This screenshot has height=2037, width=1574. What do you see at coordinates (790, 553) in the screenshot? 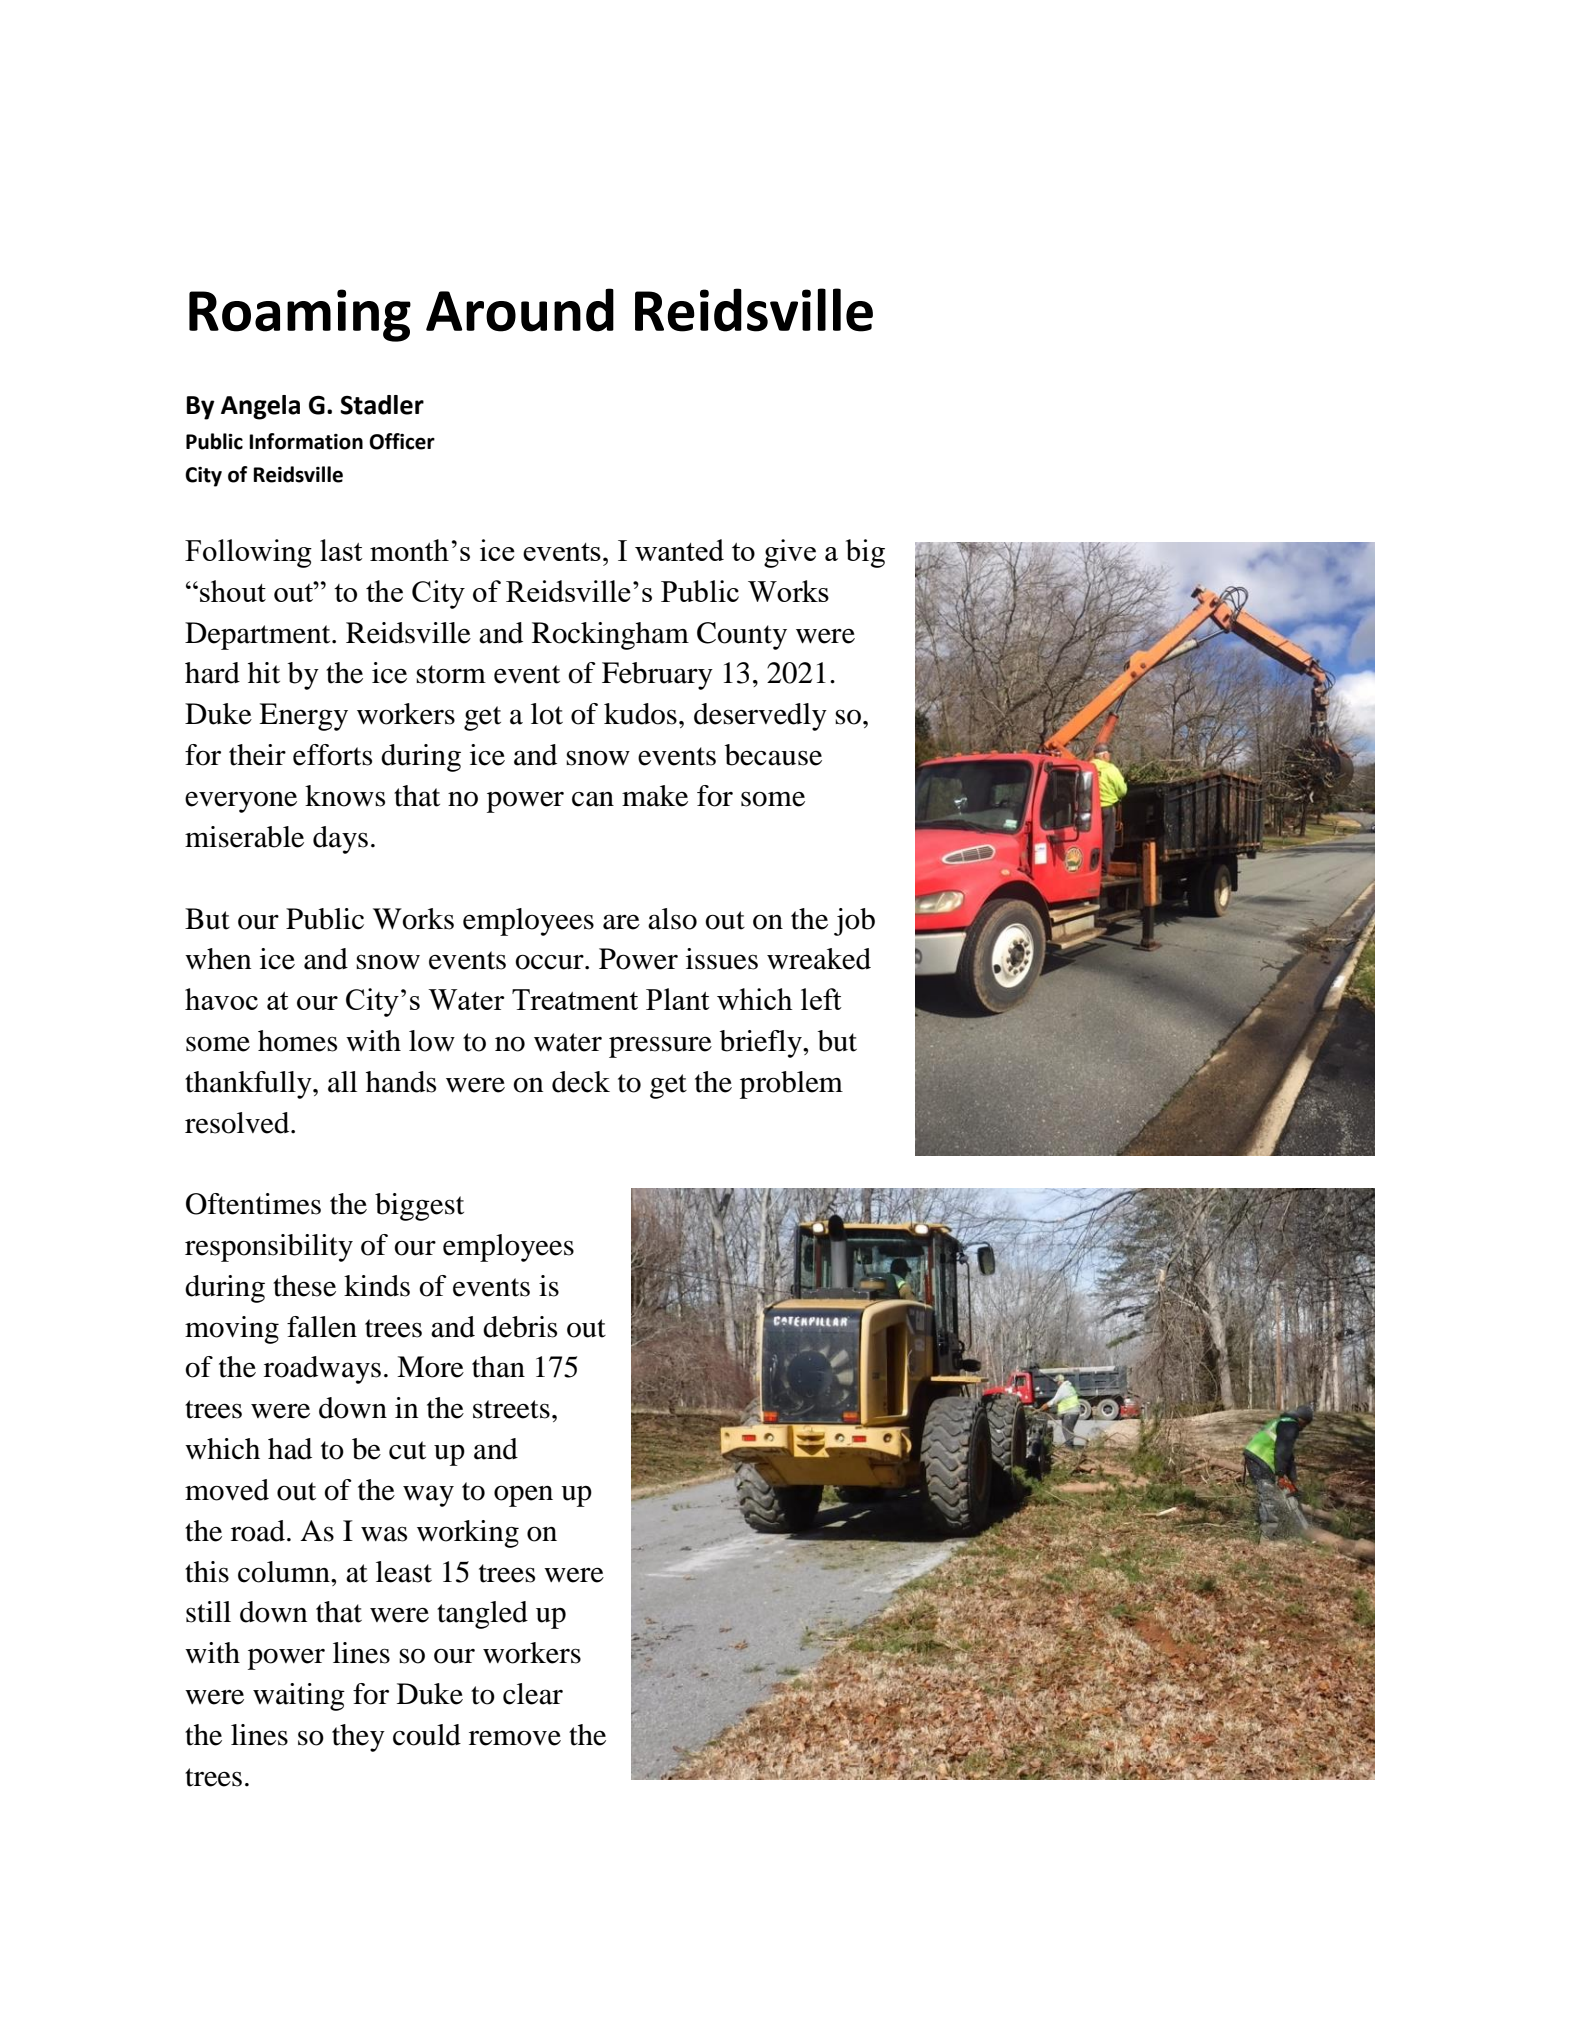
I see `give` at bounding box center [790, 553].
